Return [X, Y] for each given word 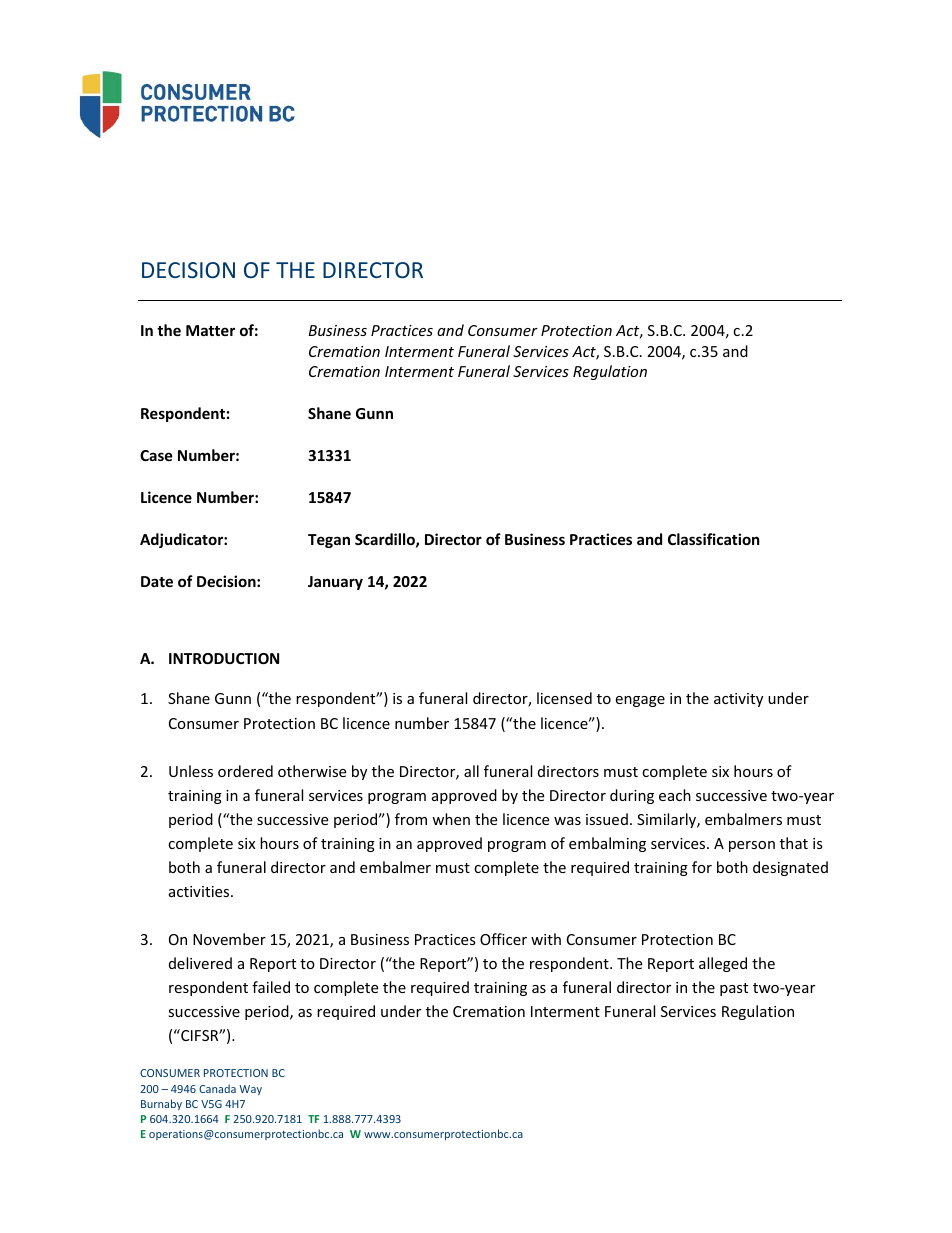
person [752, 846]
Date [157, 581]
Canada [217, 1088]
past [734, 989]
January [335, 583]
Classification [714, 539]
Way [250, 1090]
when [451, 819]
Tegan [329, 541]
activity [738, 700]
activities [200, 891]
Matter [210, 330]
